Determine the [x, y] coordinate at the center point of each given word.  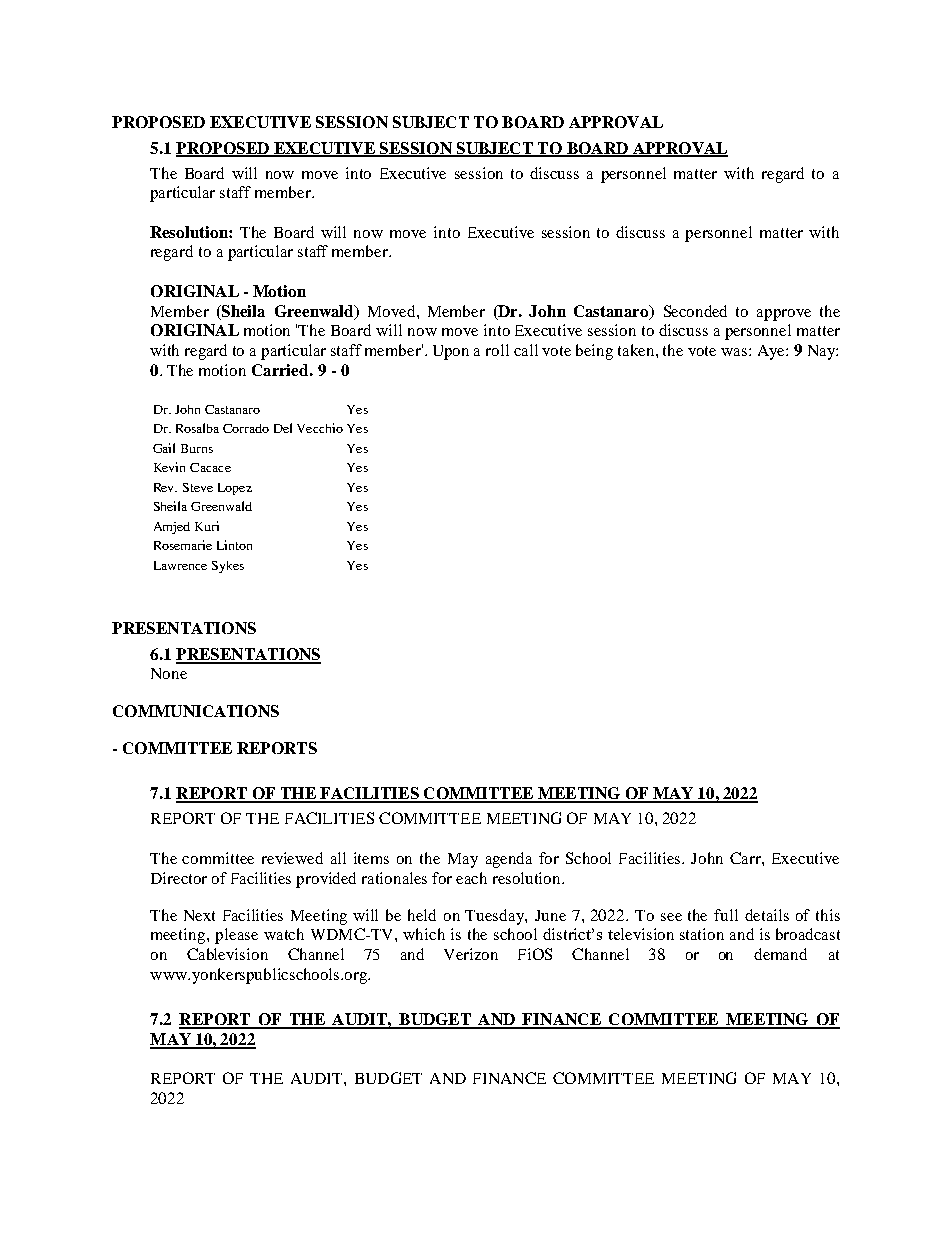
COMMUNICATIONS [196, 711]
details [767, 915]
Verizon [471, 954]
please [236, 936]
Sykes [228, 567]
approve [784, 315]
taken [637, 350]
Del [283, 428]
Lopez [235, 489]
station [702, 934]
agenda [509, 860]
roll [497, 350]
